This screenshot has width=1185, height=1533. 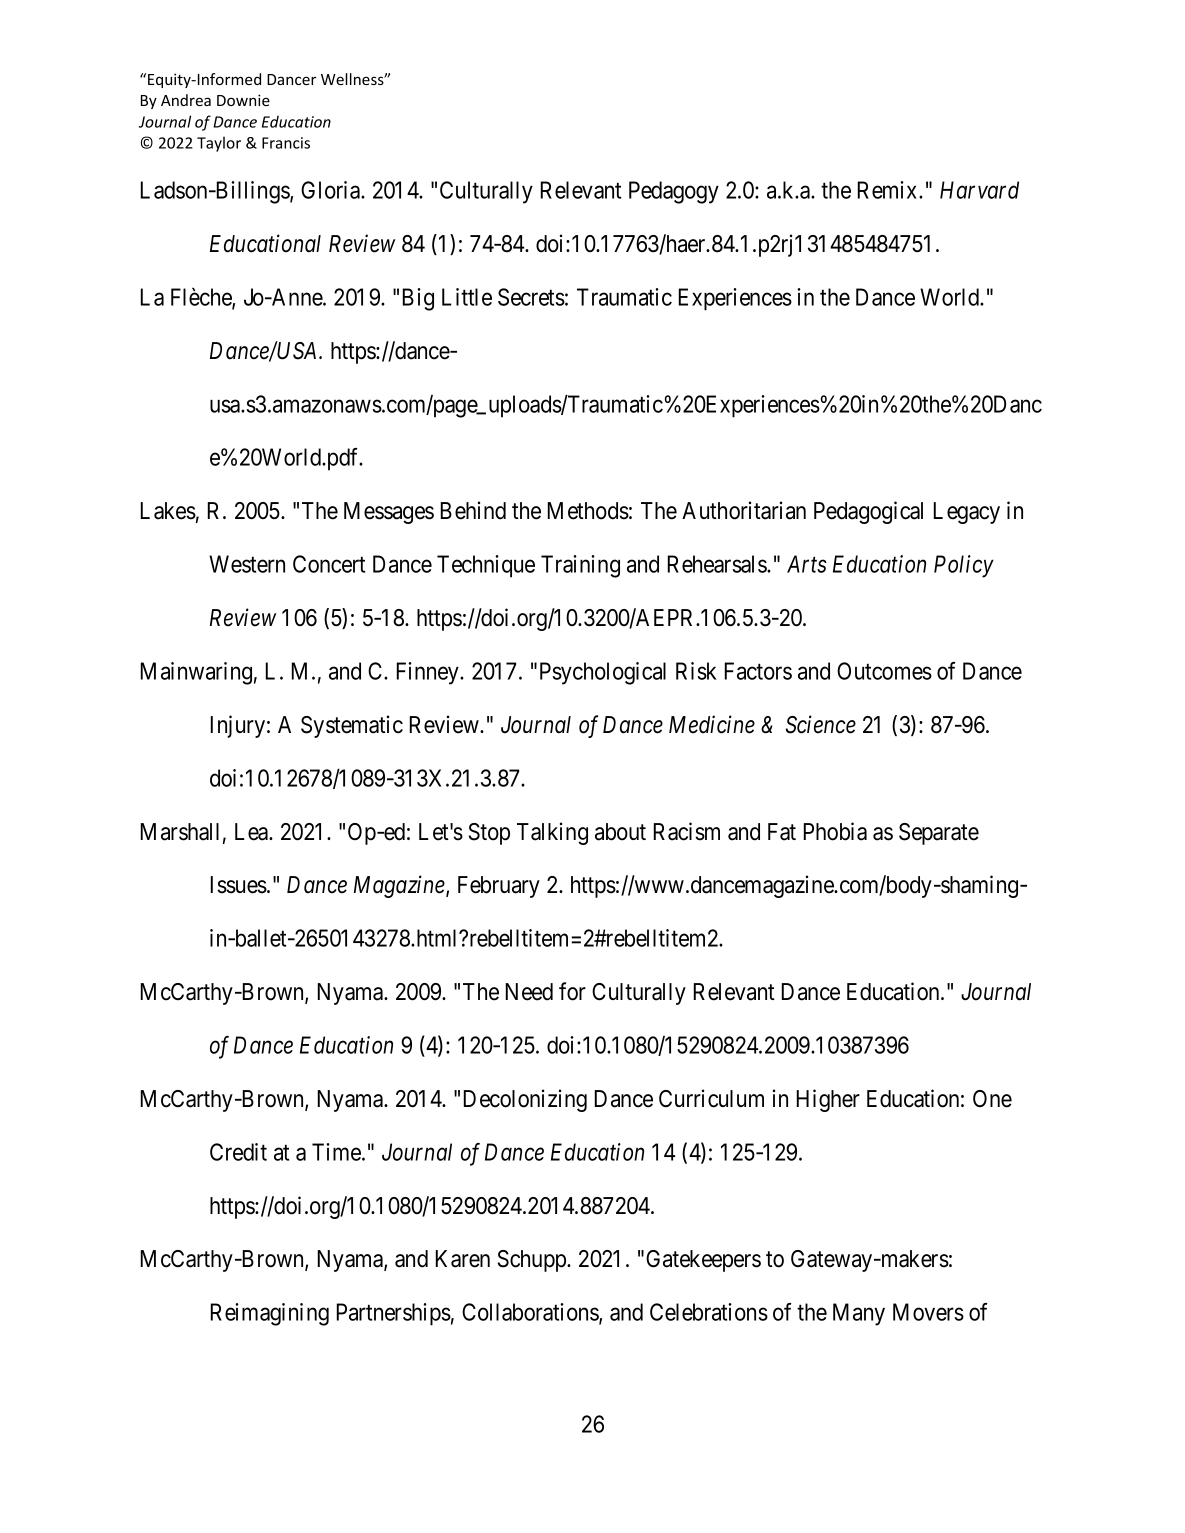 What do you see at coordinates (889, 190) in the screenshot?
I see `Remix` at bounding box center [889, 190].
